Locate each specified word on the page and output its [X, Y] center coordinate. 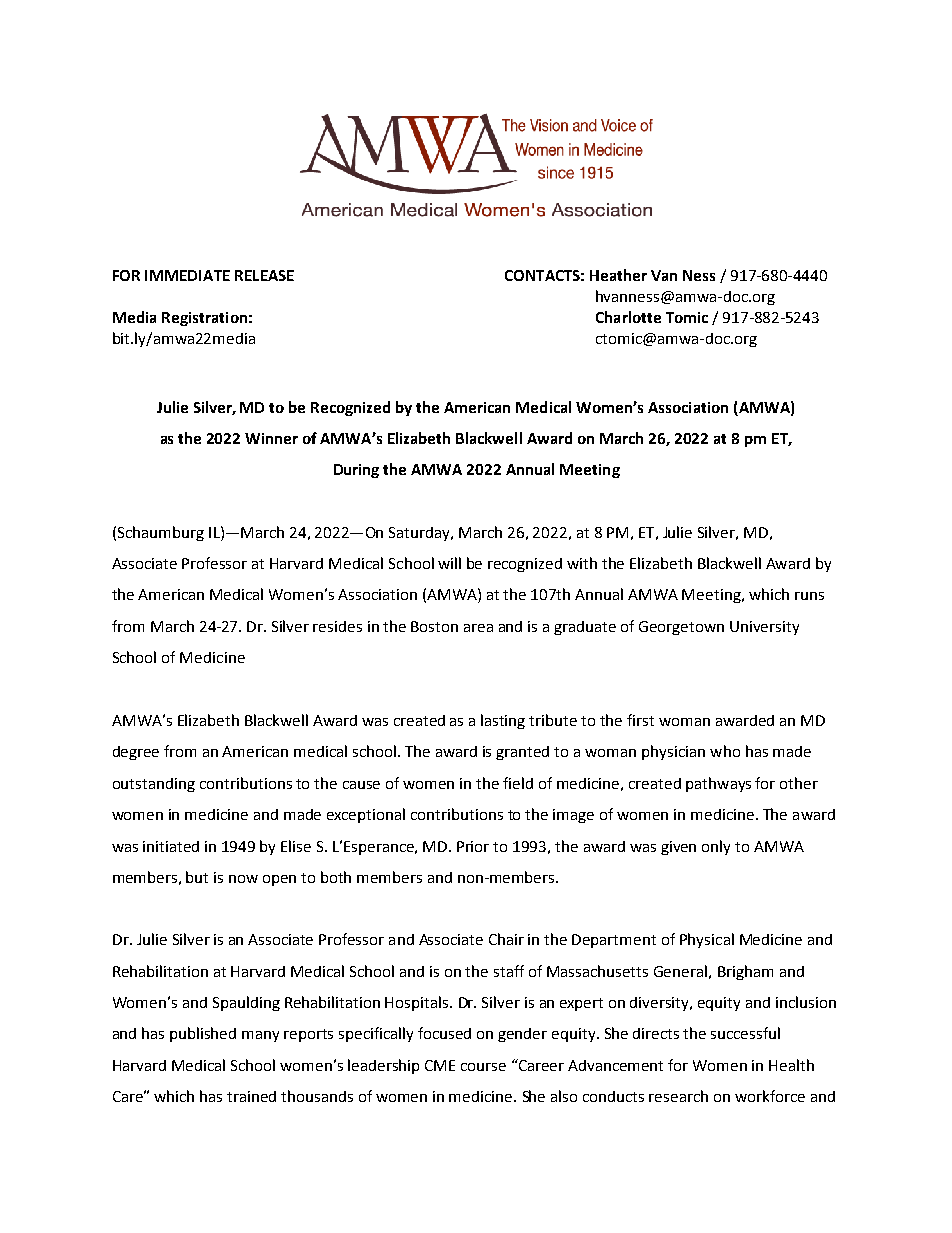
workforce [770, 1096]
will [449, 563]
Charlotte [628, 317]
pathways [718, 784]
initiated [171, 846]
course [483, 1067]
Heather [618, 275]
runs [809, 596]
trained [251, 1096]
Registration [204, 319]
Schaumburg [161, 533]
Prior [473, 846]
